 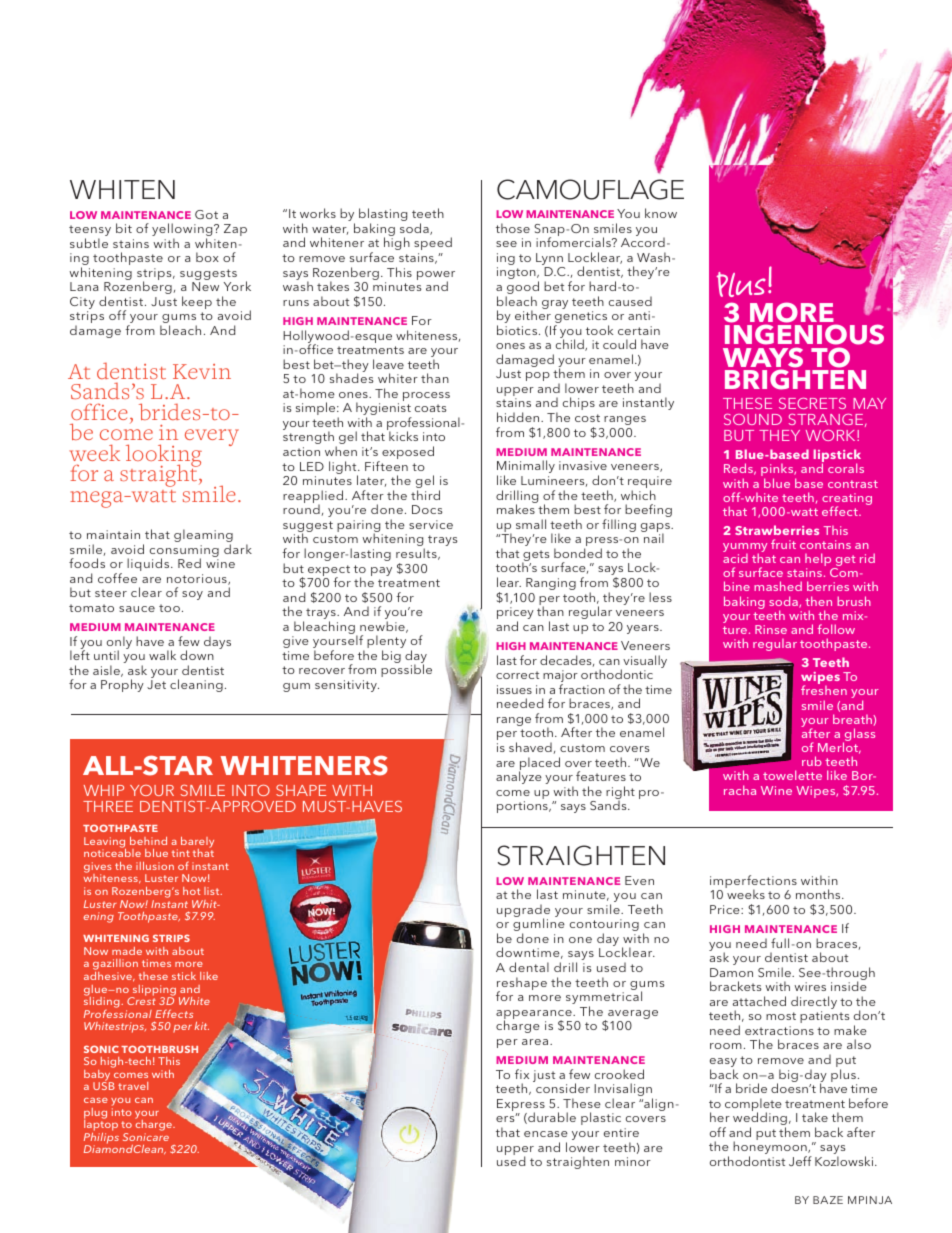 I want to click on notorious, so click(x=198, y=579).
